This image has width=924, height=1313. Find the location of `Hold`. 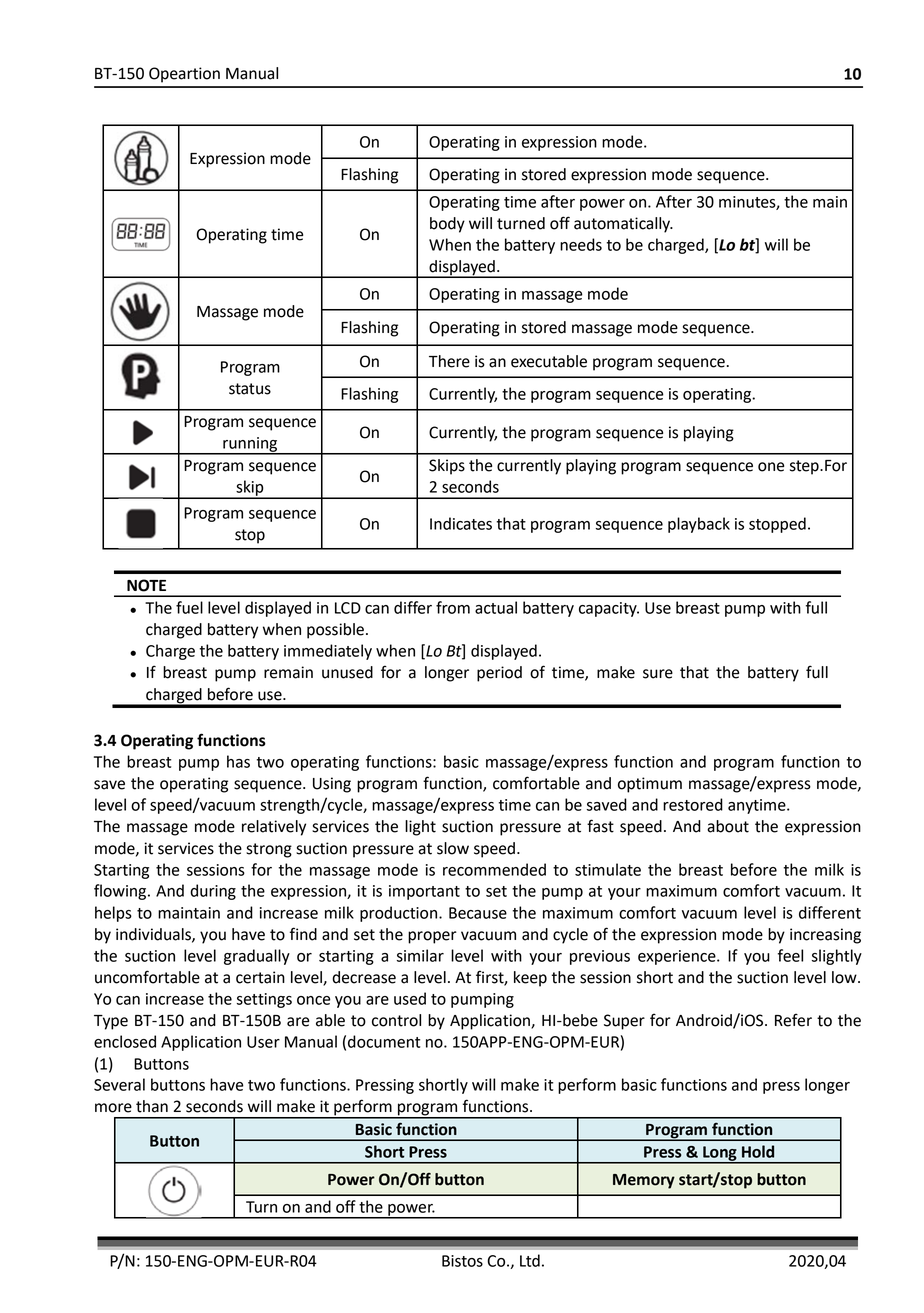

Hold is located at coordinates (758, 1151).
